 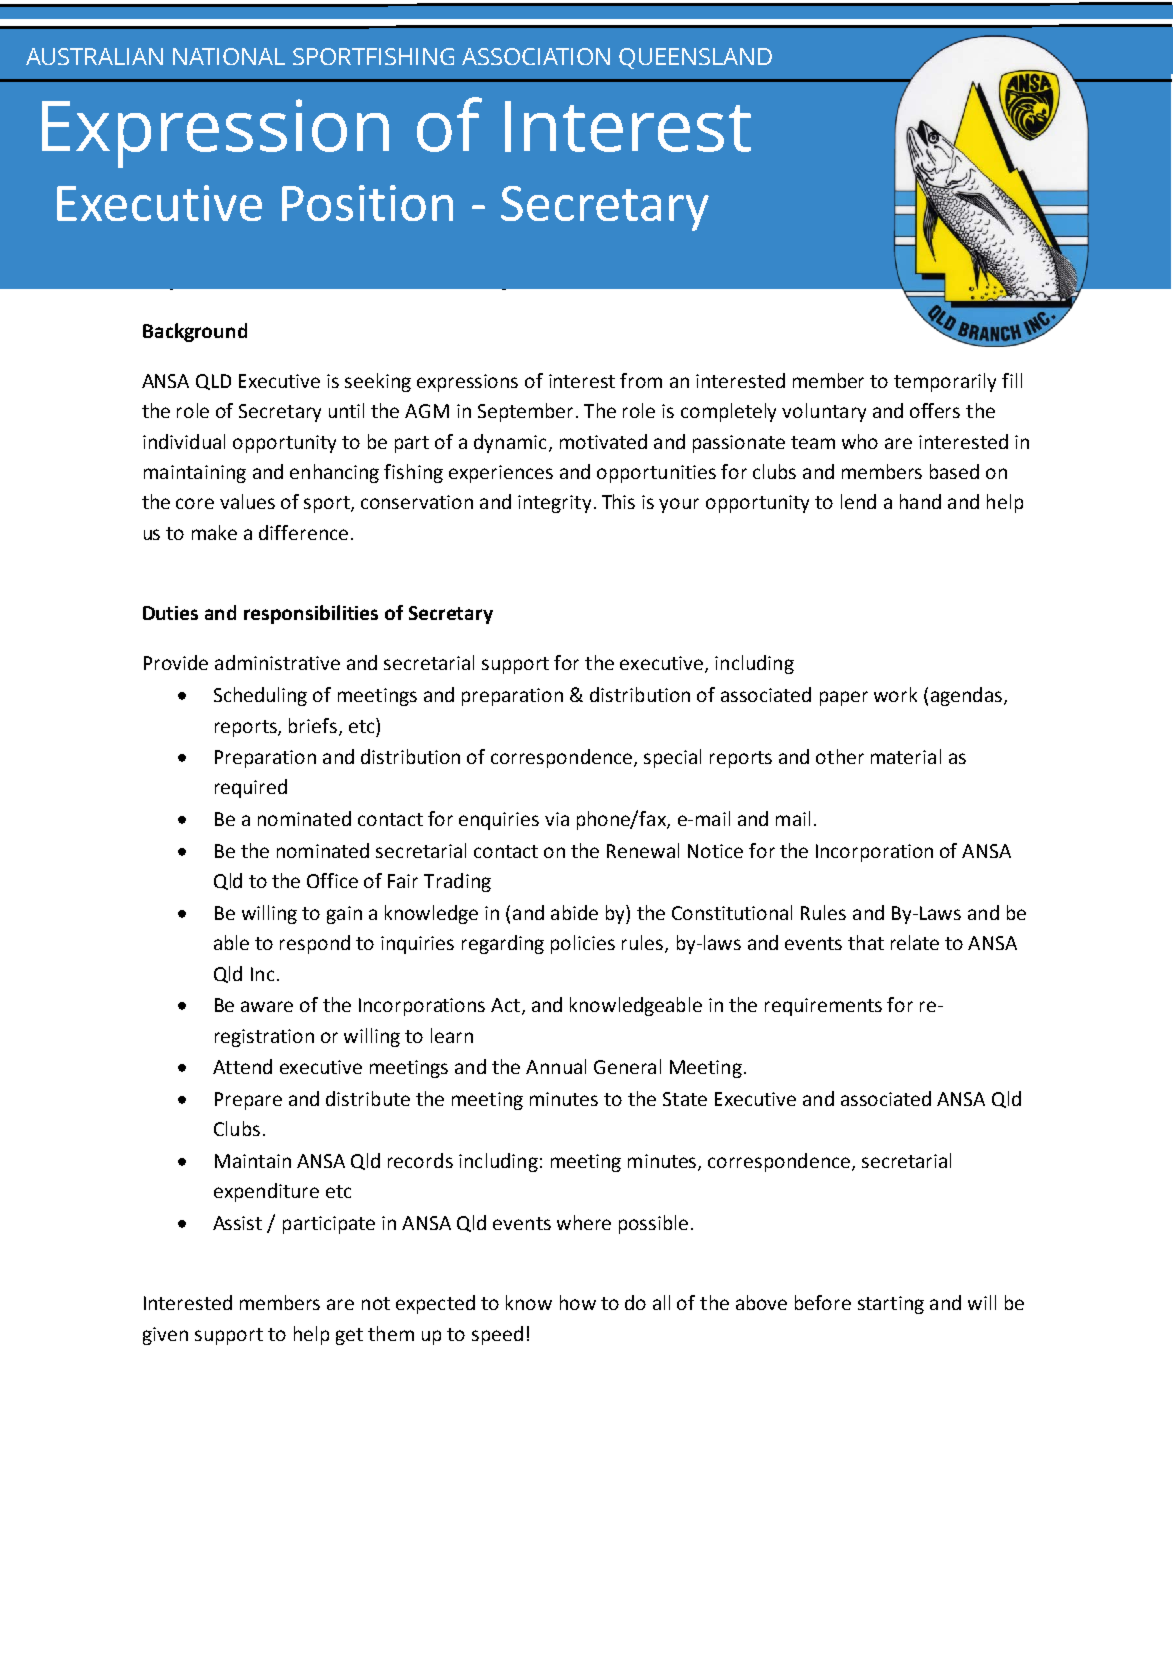 I want to click on ASSOCIATION, so click(x=536, y=56).
